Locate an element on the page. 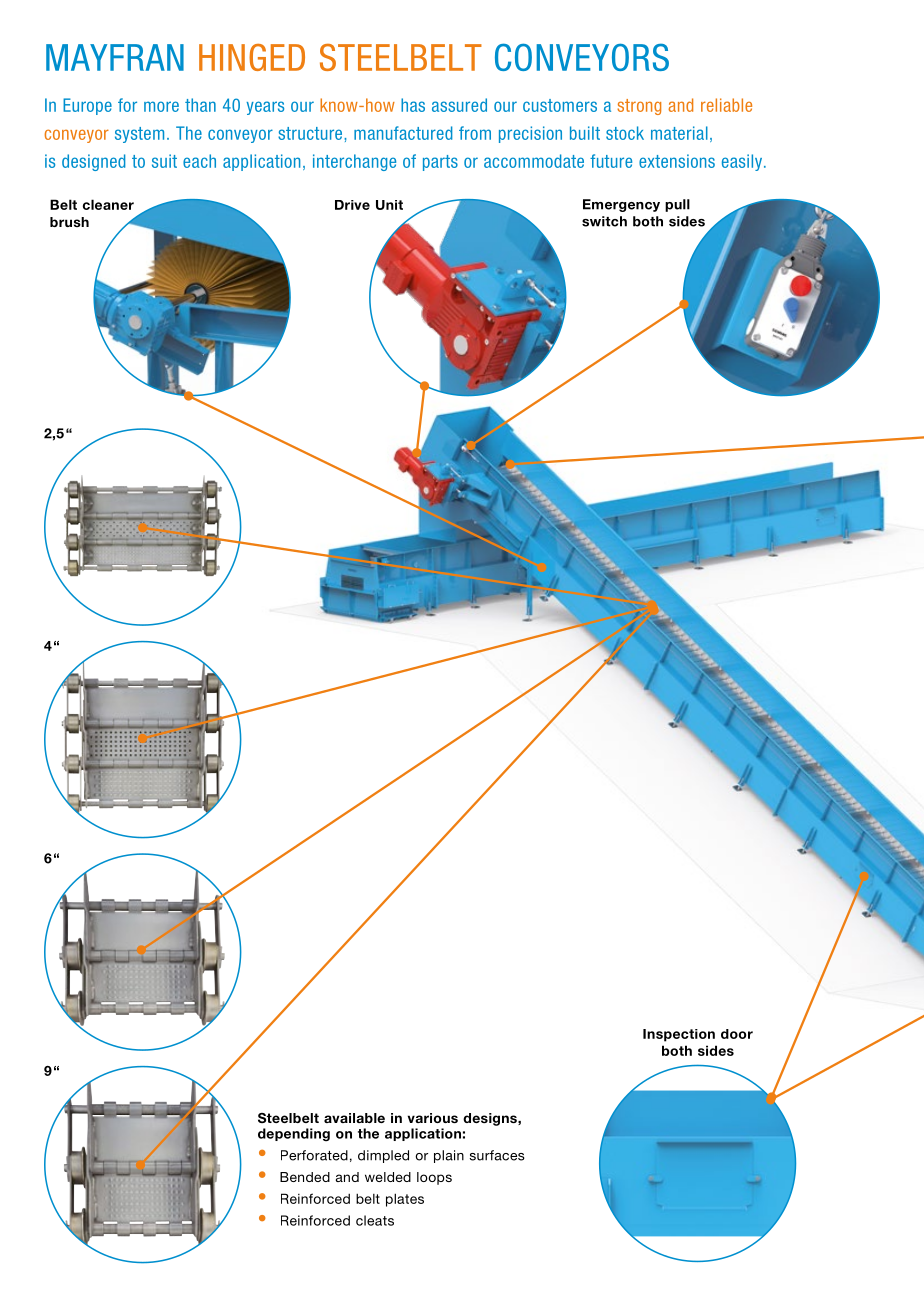 Image resolution: width=924 pixels, height=1308 pixels. plates is located at coordinates (405, 1200).
